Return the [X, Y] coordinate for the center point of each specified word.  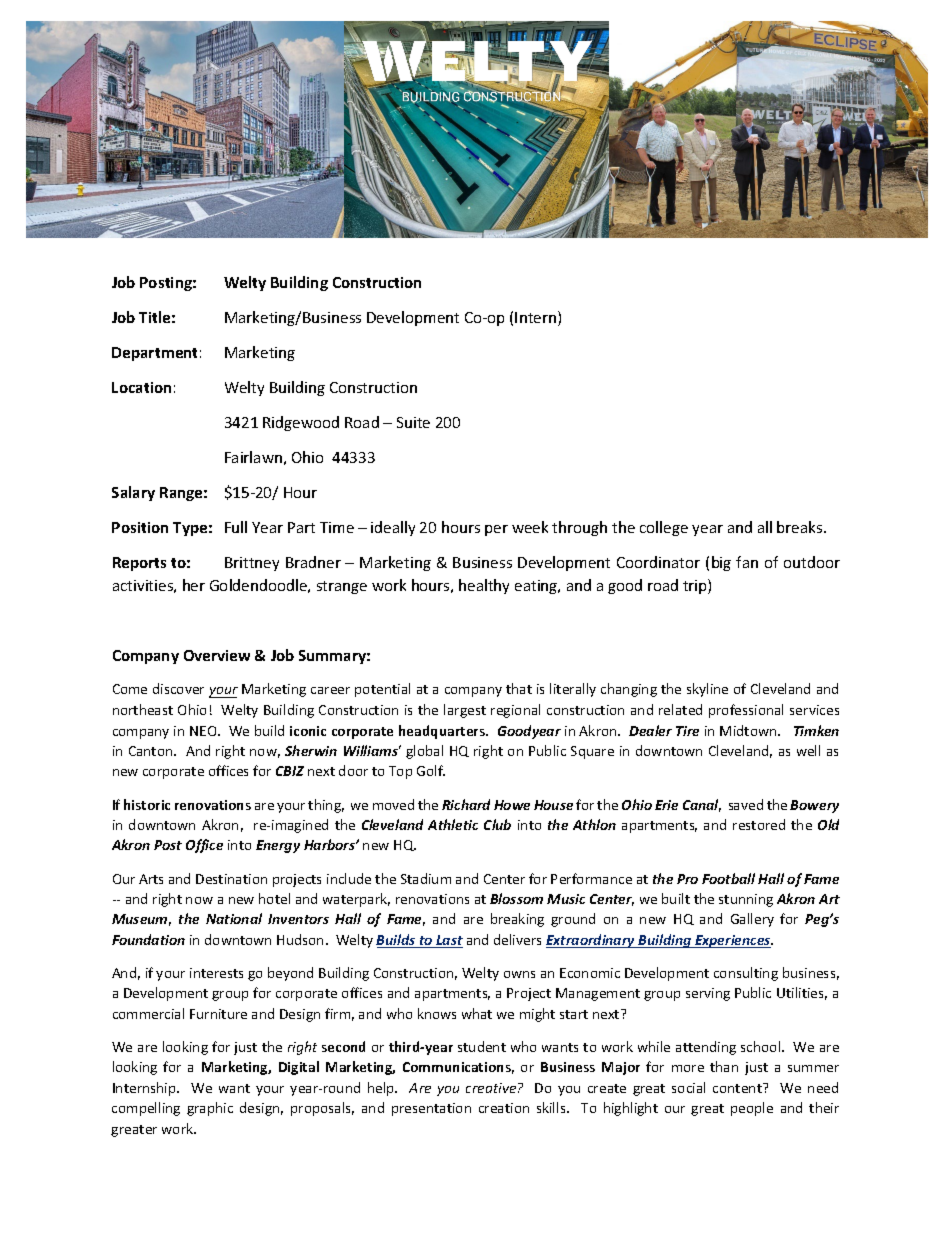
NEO [204, 731]
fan [747, 562]
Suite [413, 422]
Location [141, 387]
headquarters [443, 732]
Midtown [749, 730]
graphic [210, 1109]
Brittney [252, 564]
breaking [517, 920]
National [234, 918]
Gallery [752, 920]
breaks [801, 527]
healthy [484, 586]
